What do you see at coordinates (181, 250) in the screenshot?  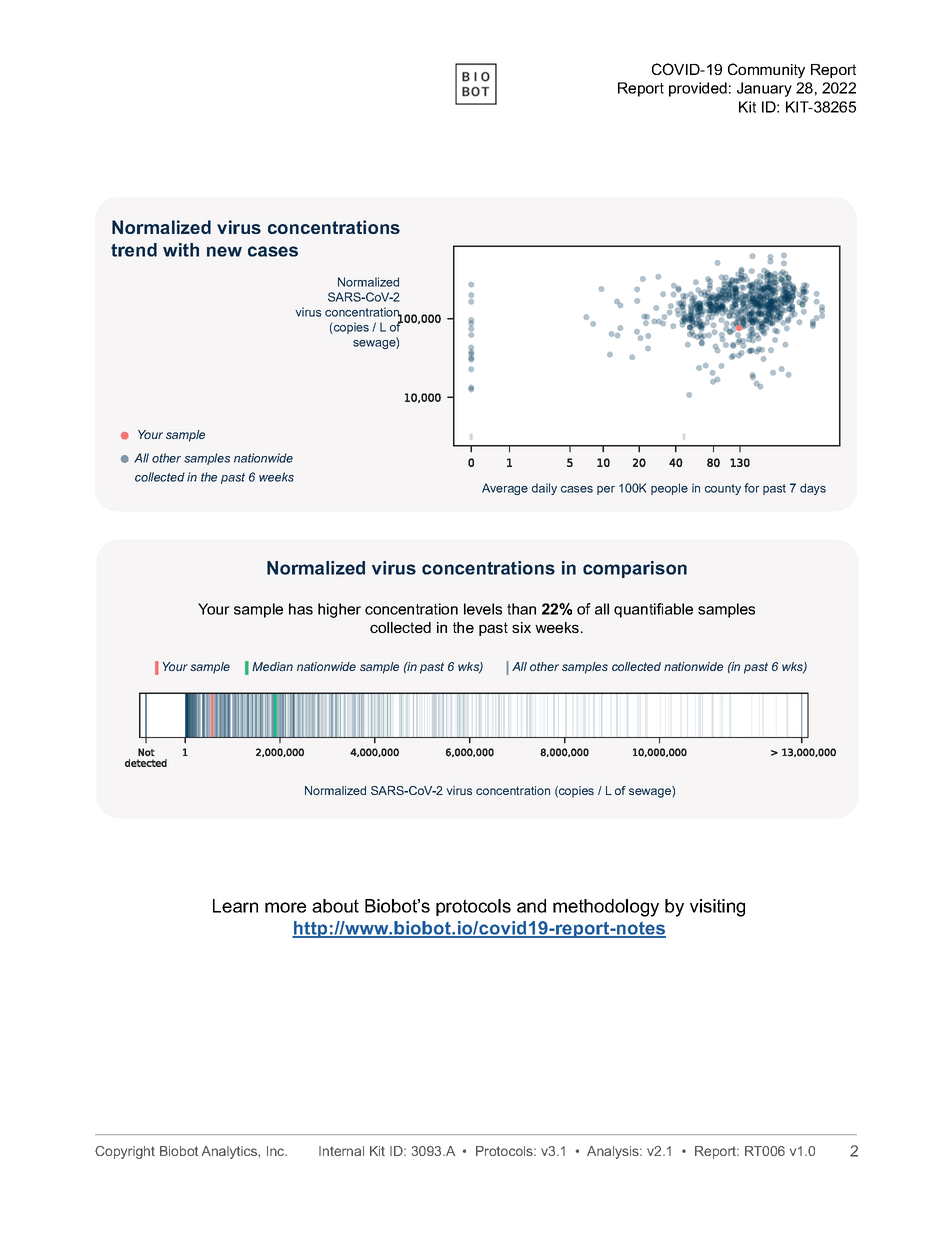 I see `with` at bounding box center [181, 250].
